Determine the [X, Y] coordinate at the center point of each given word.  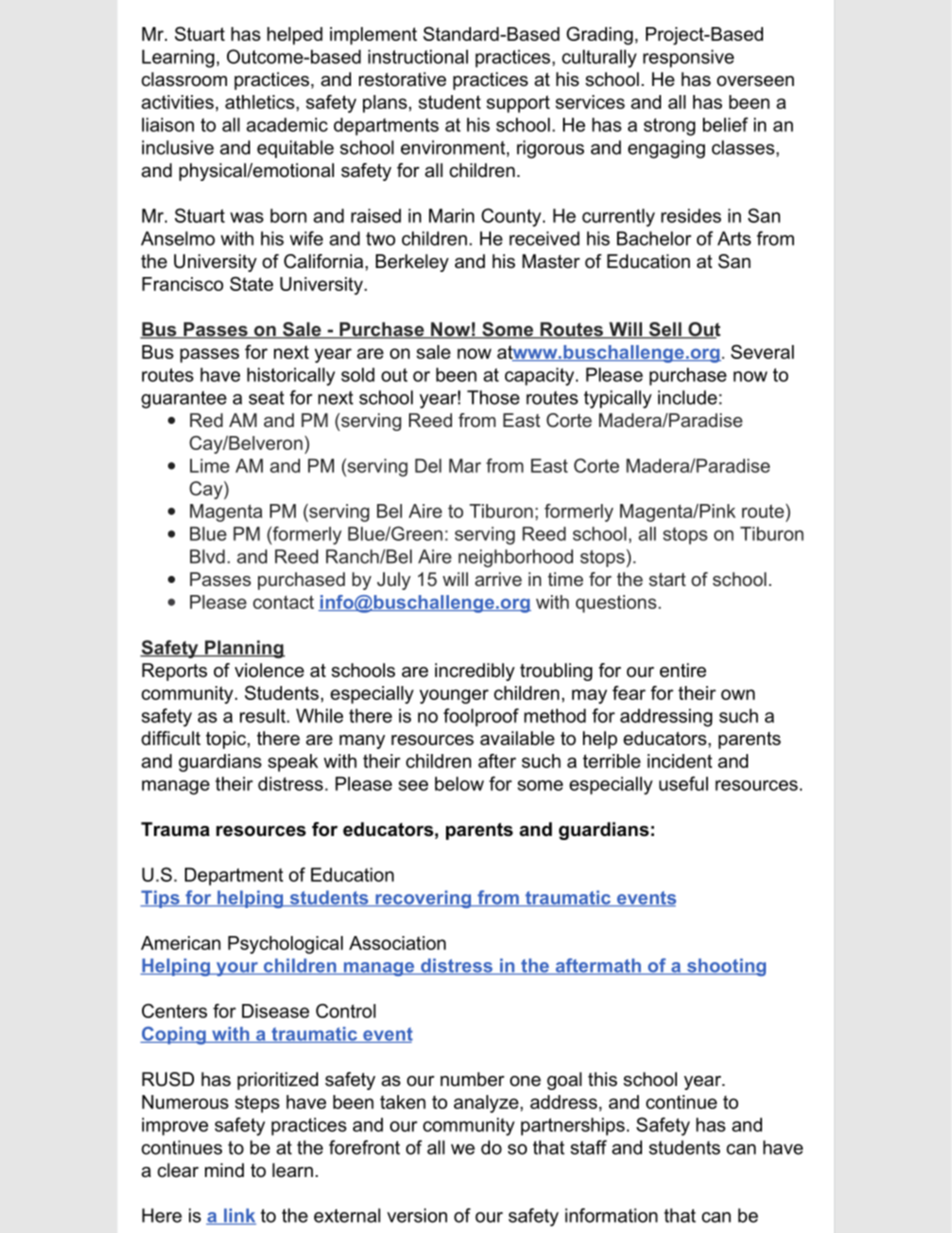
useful [683, 783]
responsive [688, 58]
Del [428, 466]
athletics [261, 102]
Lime [210, 466]
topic [227, 740]
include [687, 397]
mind [224, 1170]
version [417, 1215]
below [459, 783]
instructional [418, 56]
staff [588, 1147]
